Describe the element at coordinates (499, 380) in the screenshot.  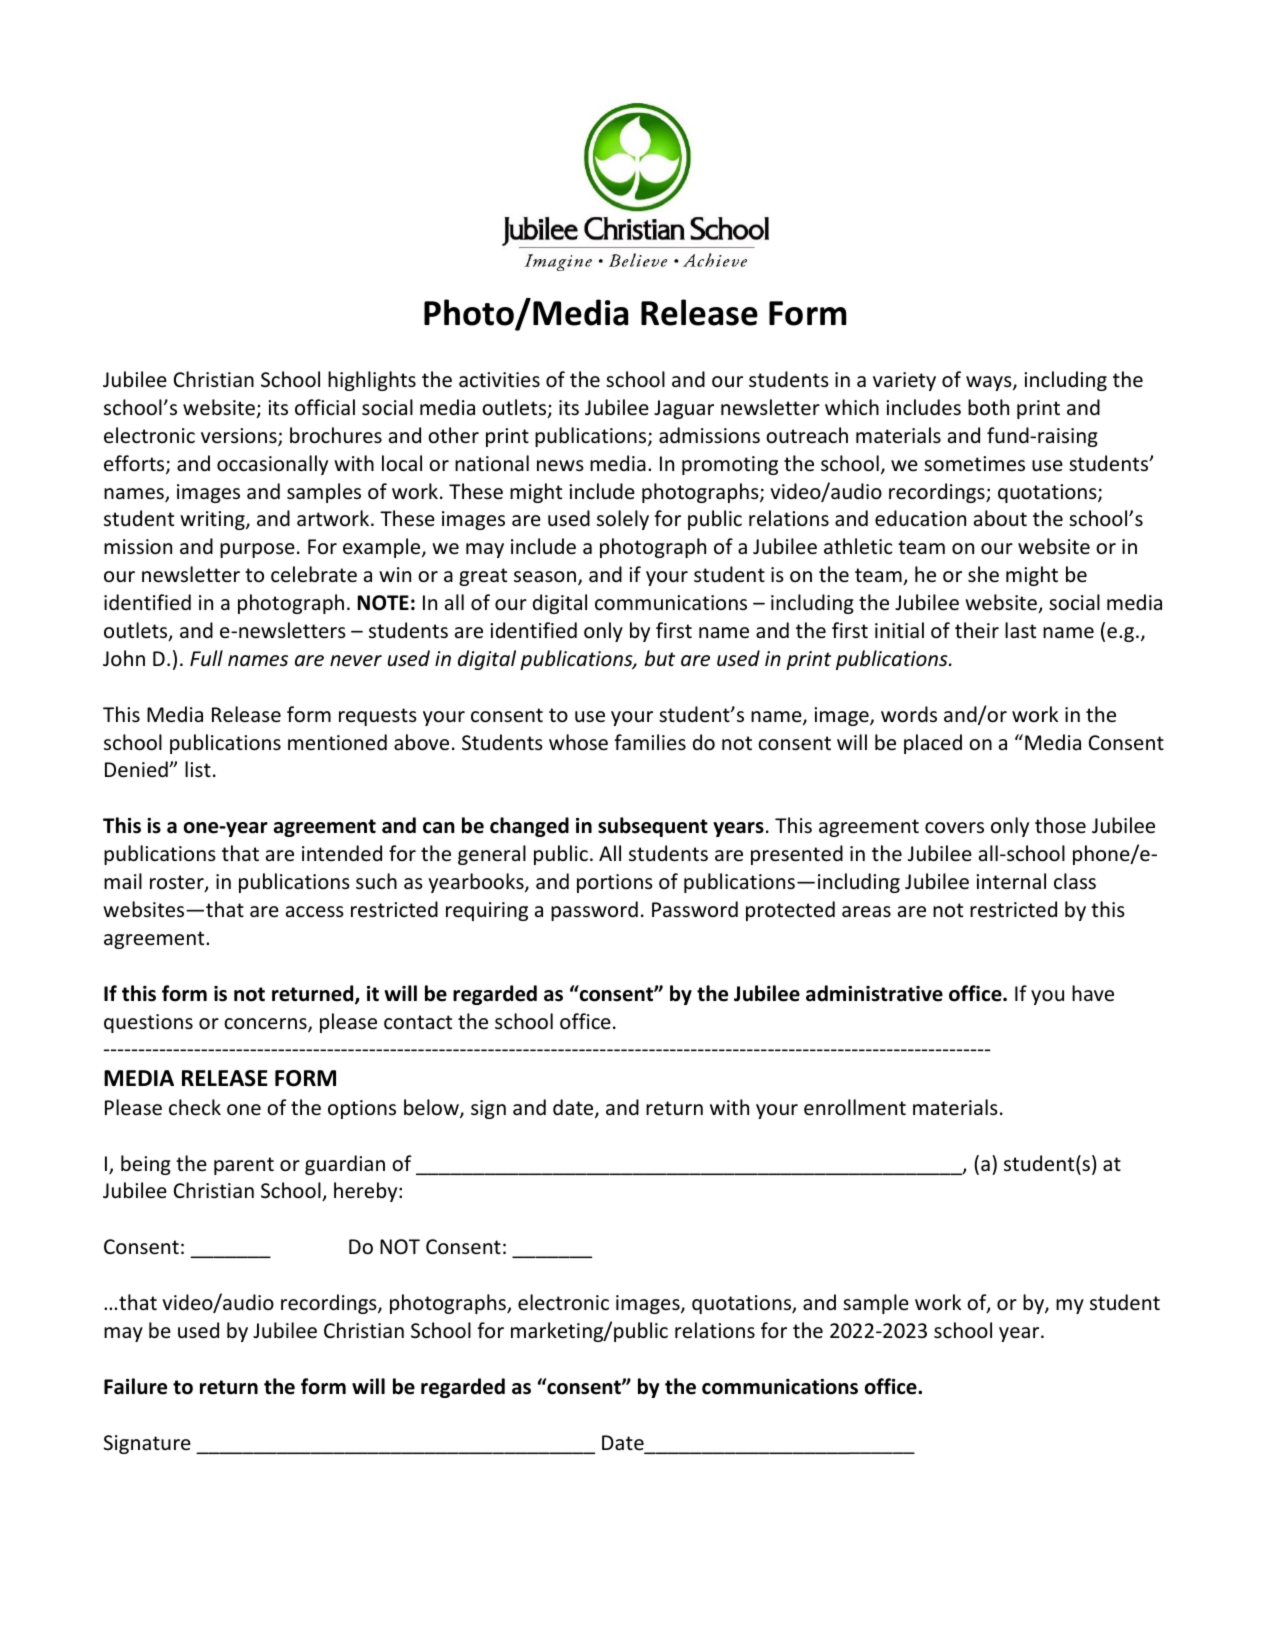
I see `activities` at that location.
